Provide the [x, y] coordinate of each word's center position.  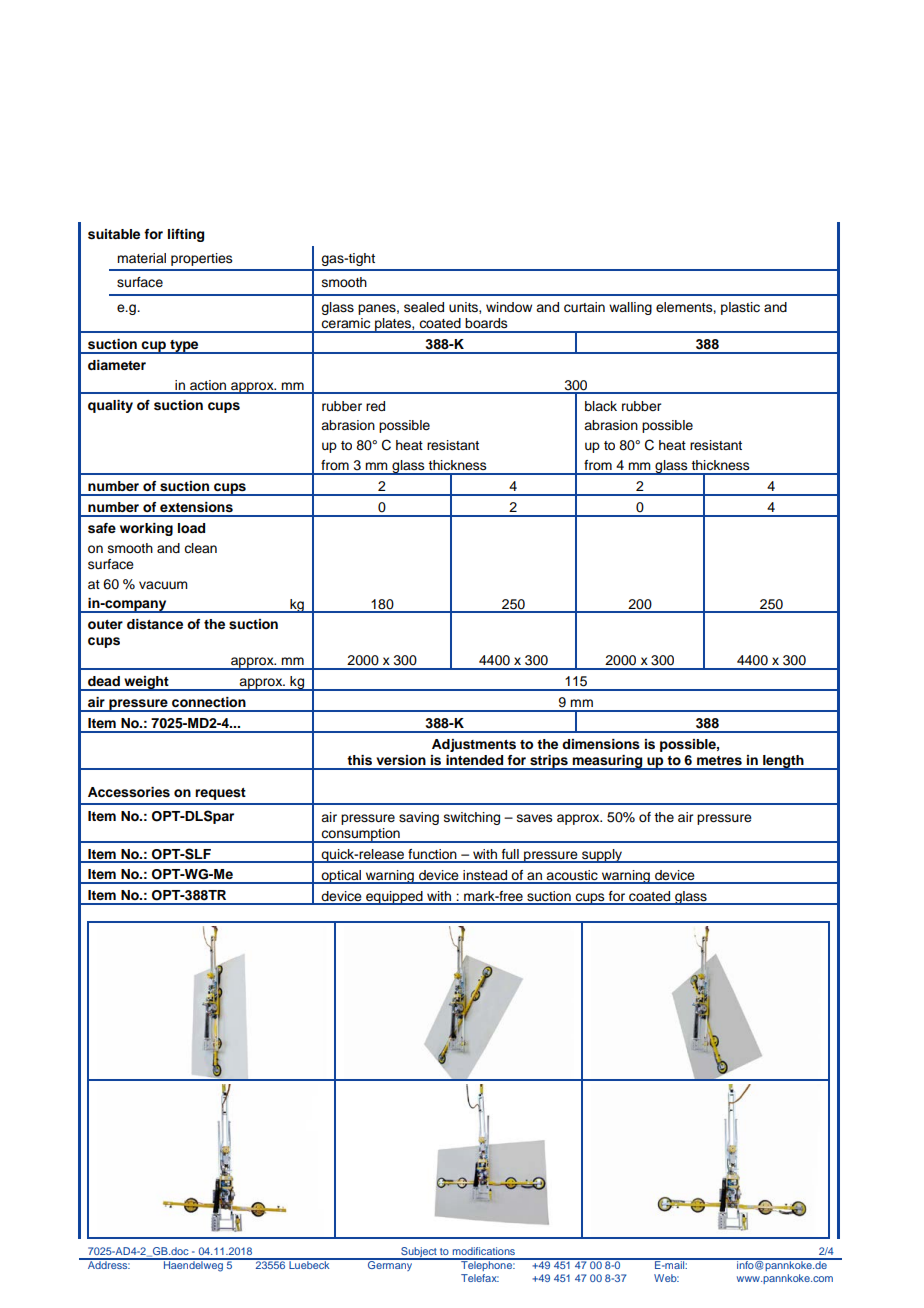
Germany [390, 1265]
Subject [419, 1253]
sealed [424, 307]
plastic [740, 308]
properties [202, 259]
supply [602, 856]
